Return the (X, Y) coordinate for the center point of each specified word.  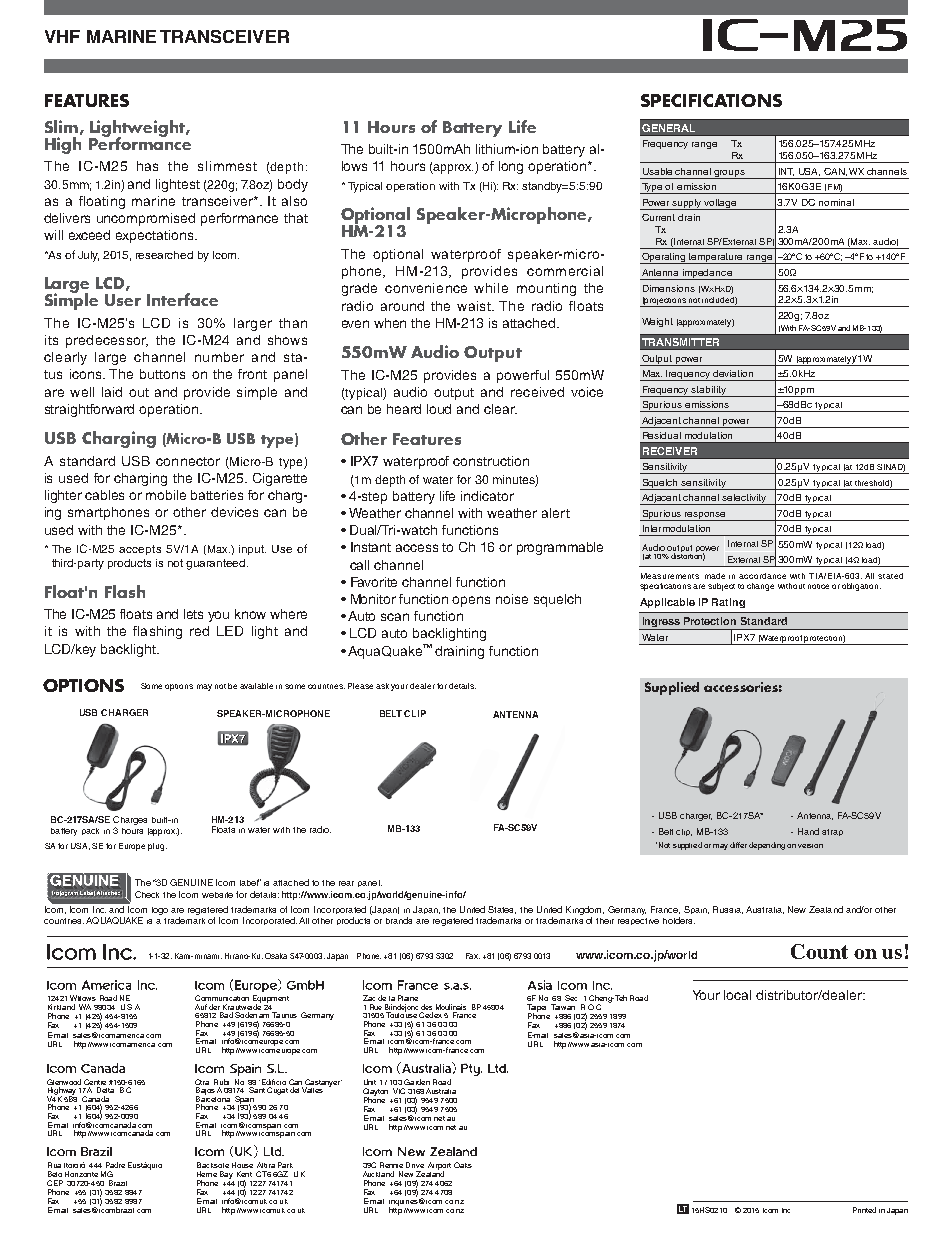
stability (709, 391)
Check (147, 894)
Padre (115, 1165)
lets (193, 614)
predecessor (107, 341)
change (760, 587)
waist (475, 306)
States (502, 910)
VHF (62, 36)
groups (730, 174)
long (511, 167)
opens (471, 601)
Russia (728, 910)
